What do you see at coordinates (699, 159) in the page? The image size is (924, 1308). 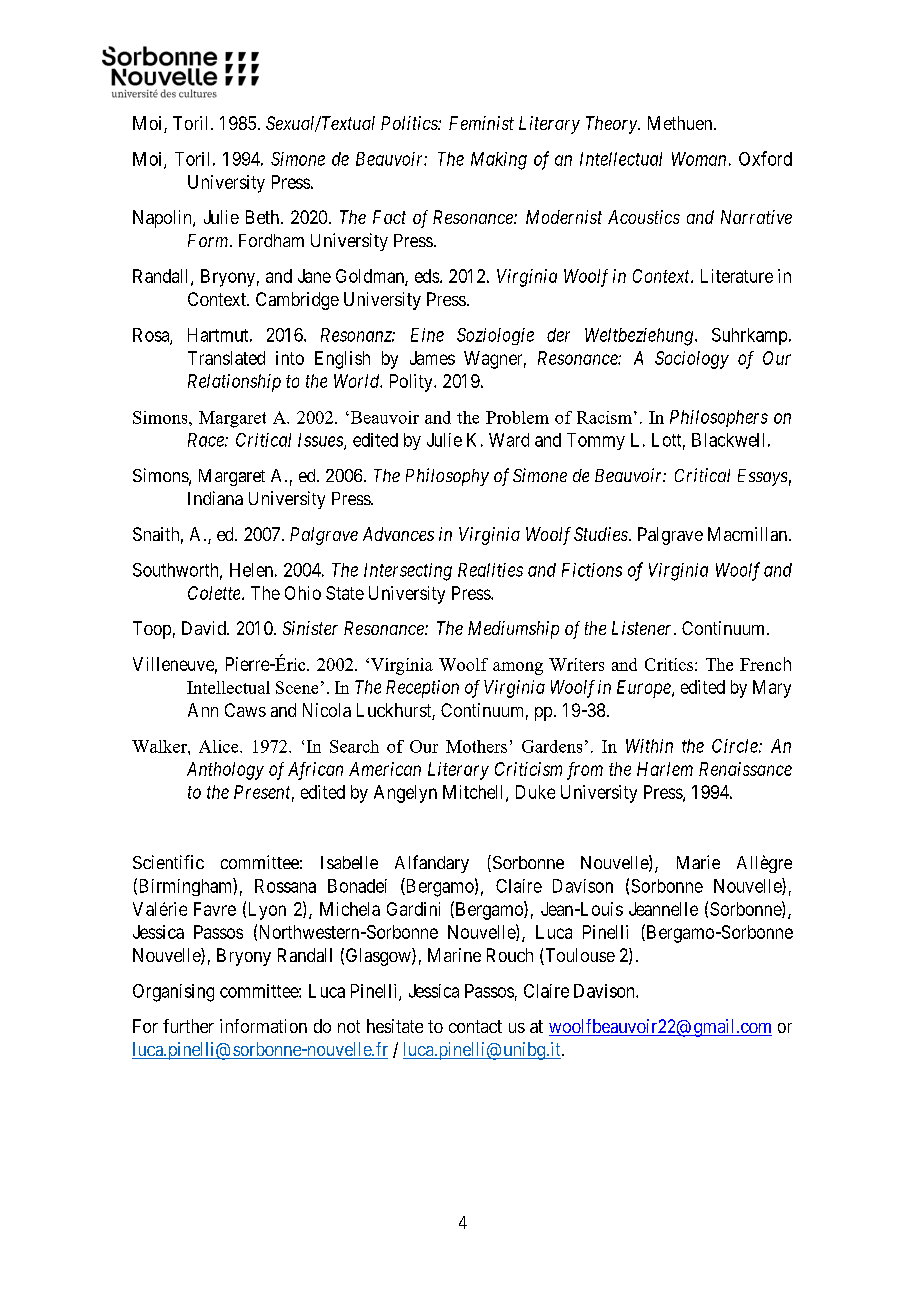 I see `Woman` at bounding box center [699, 159].
